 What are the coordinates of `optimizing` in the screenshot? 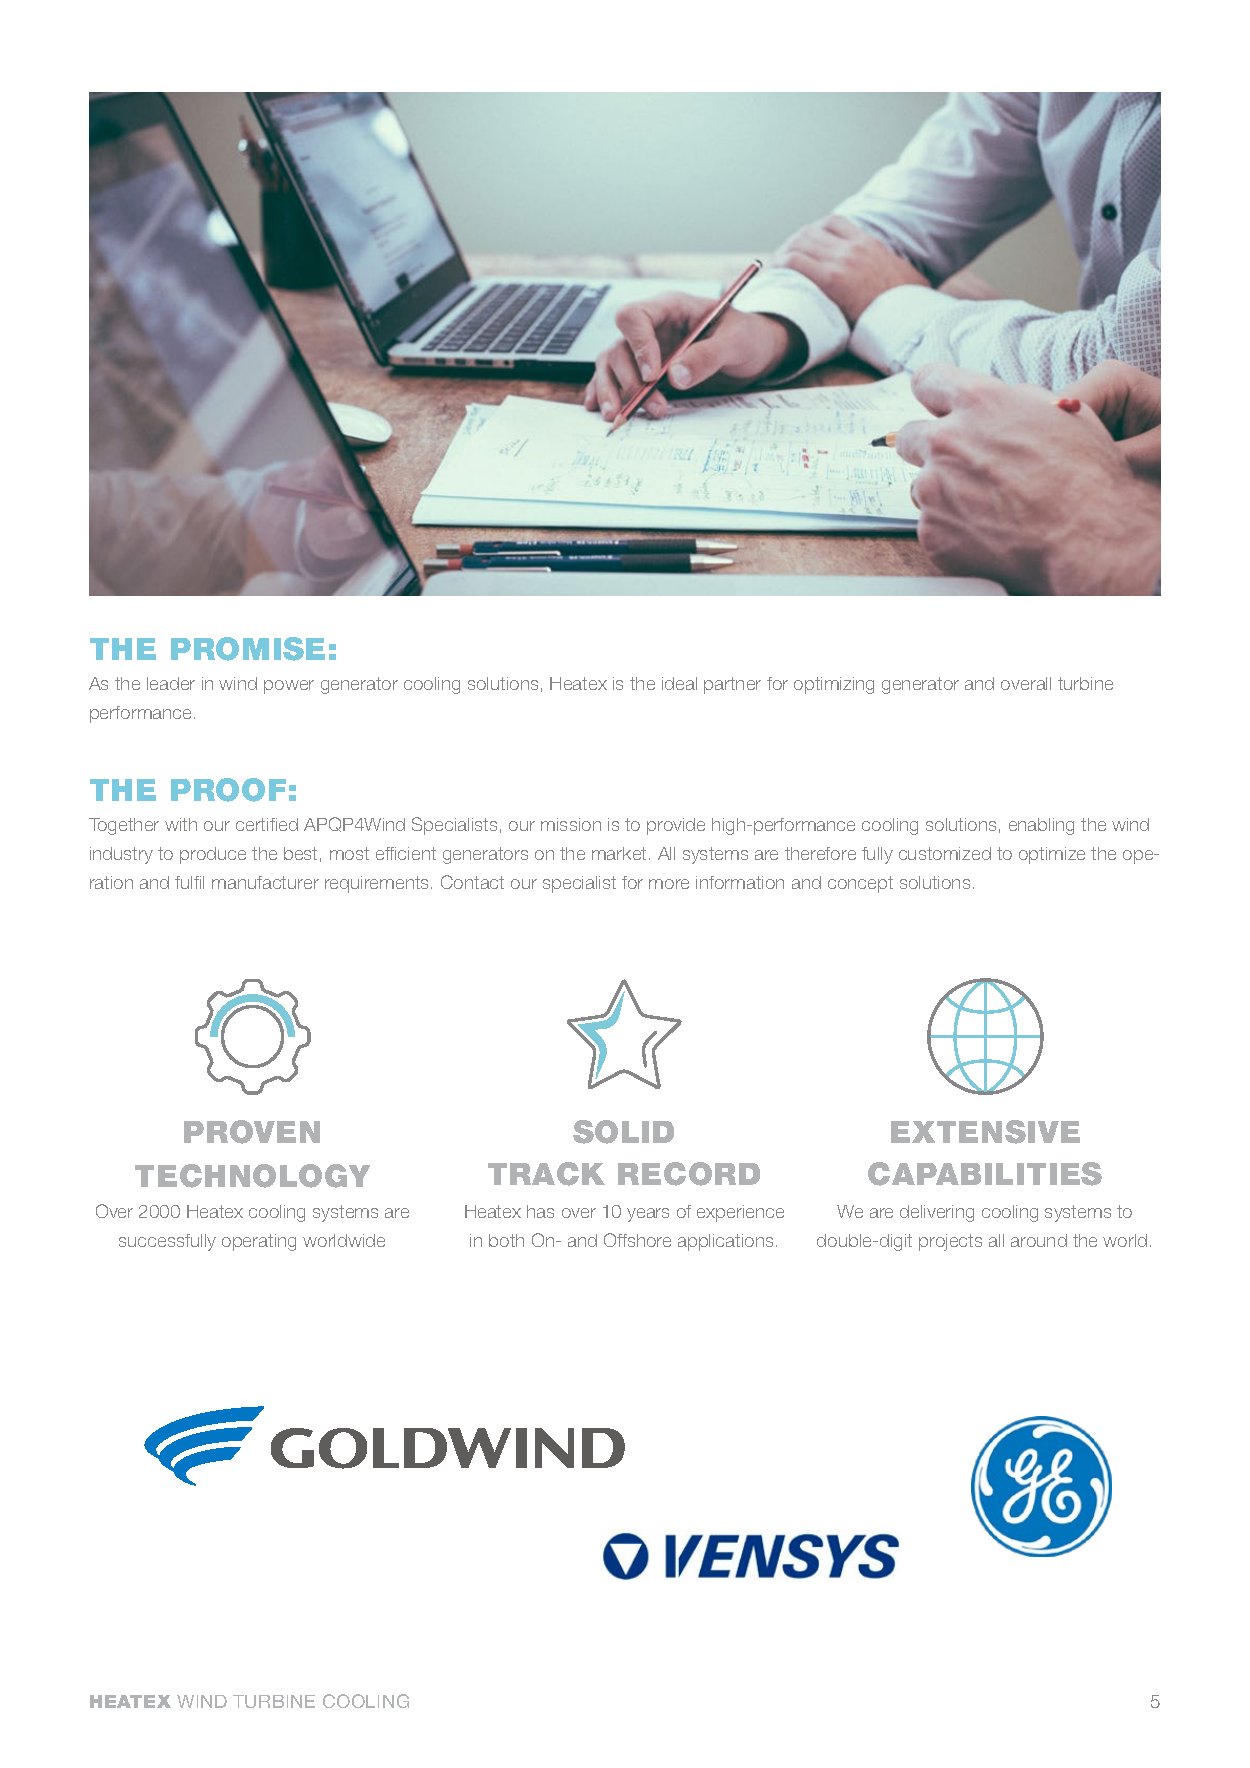 It's located at (834, 685).
